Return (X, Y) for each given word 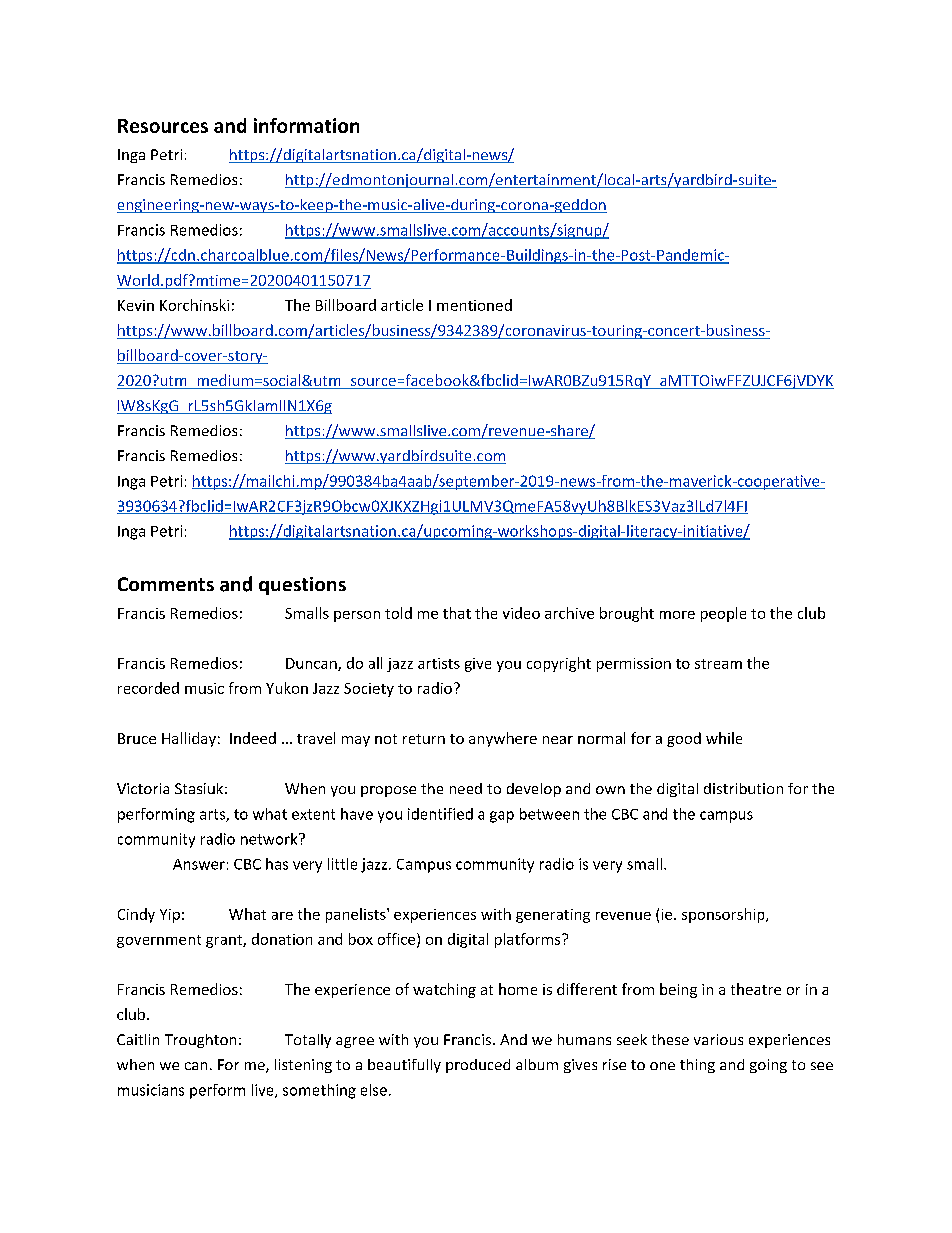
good (684, 739)
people (723, 614)
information (306, 125)
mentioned (474, 305)
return (424, 739)
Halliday (189, 739)
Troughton (200, 1041)
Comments (166, 584)
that (457, 613)
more (677, 615)
